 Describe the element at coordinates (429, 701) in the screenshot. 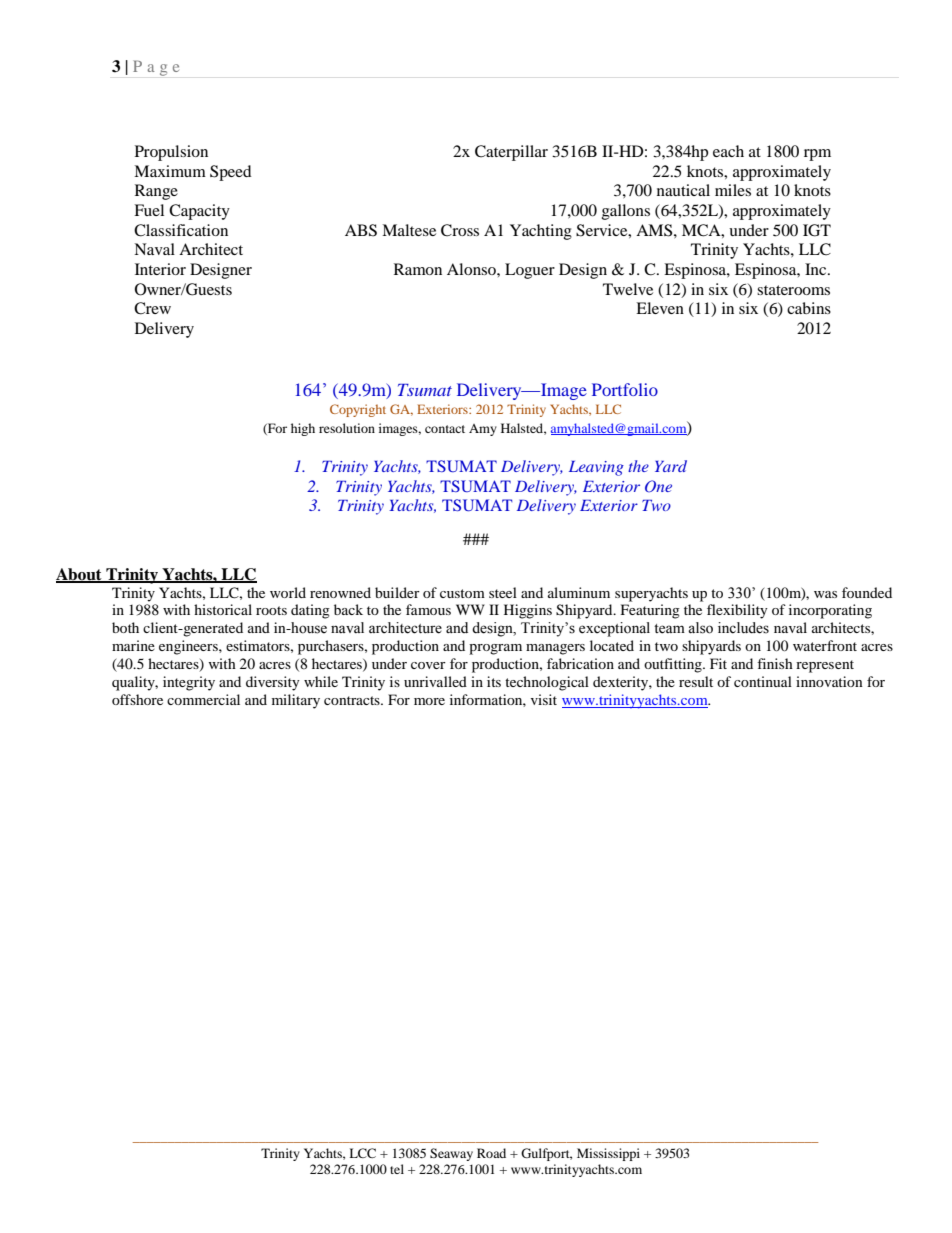

I see `more` at that location.
